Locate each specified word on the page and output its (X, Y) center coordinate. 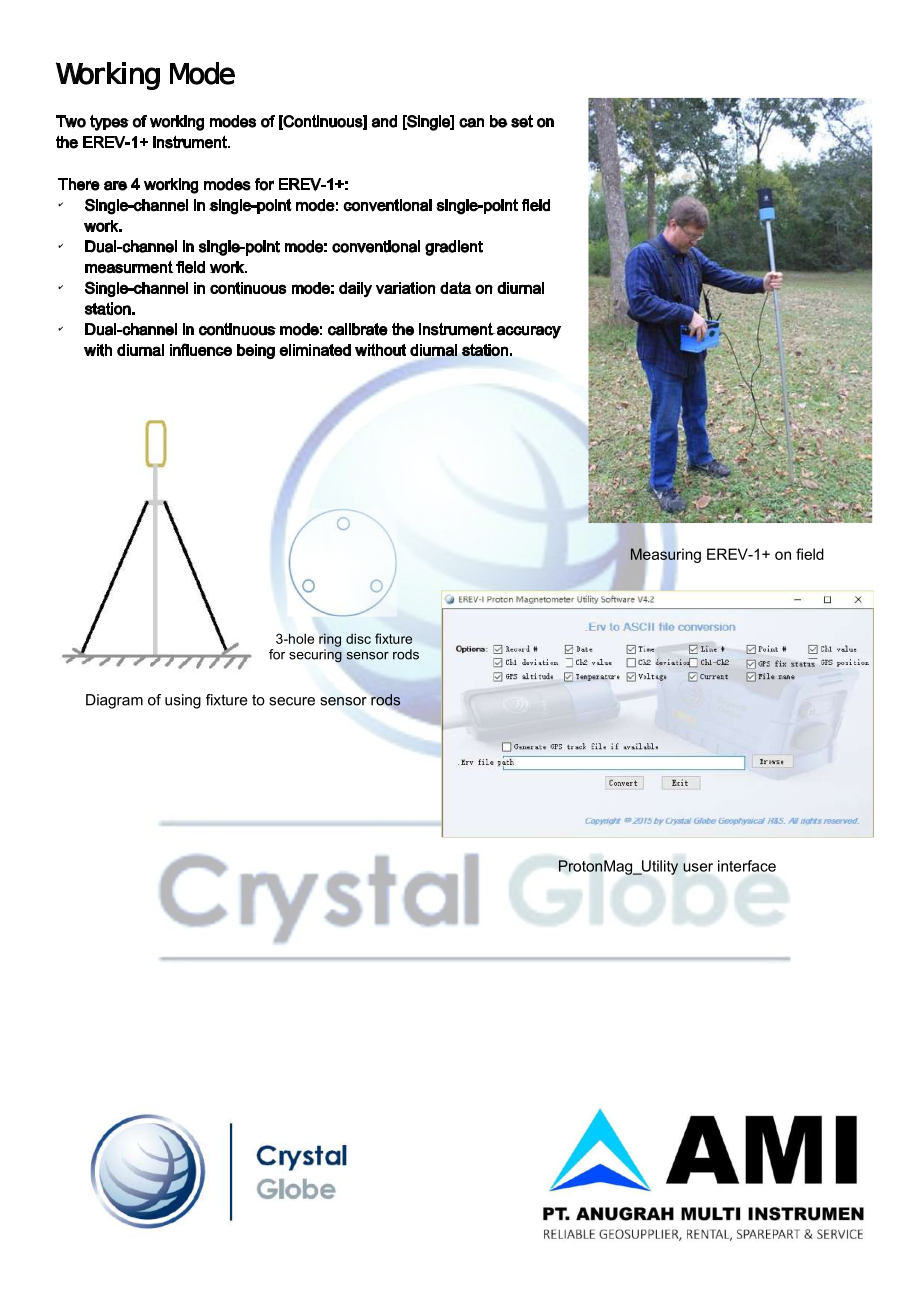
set (522, 121)
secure (292, 701)
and (384, 121)
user (698, 867)
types (109, 122)
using (183, 701)
